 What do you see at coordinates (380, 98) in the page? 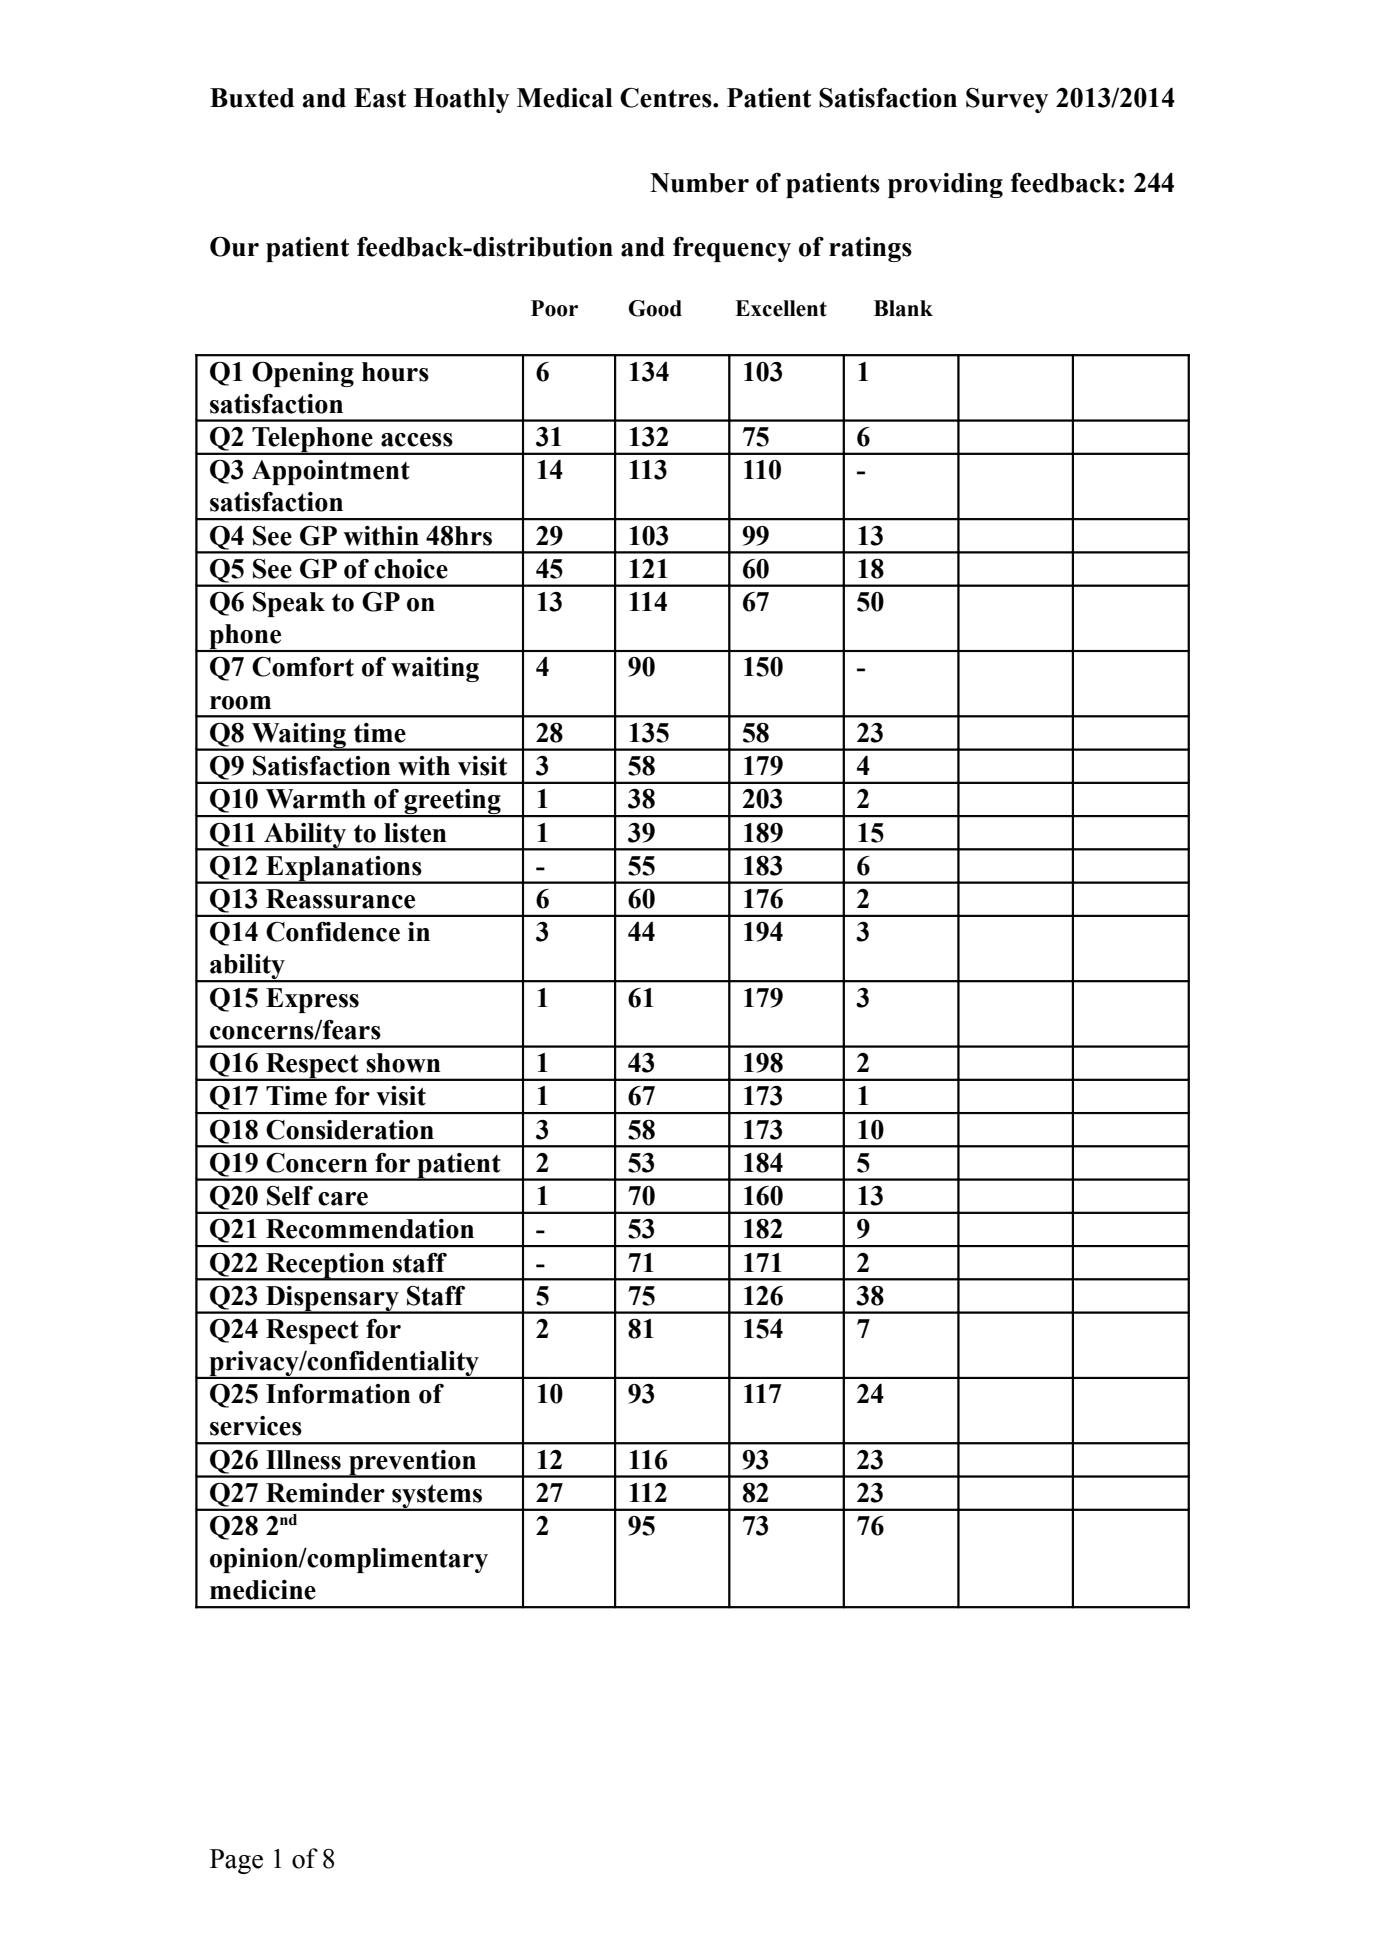
I see `East` at bounding box center [380, 98].
